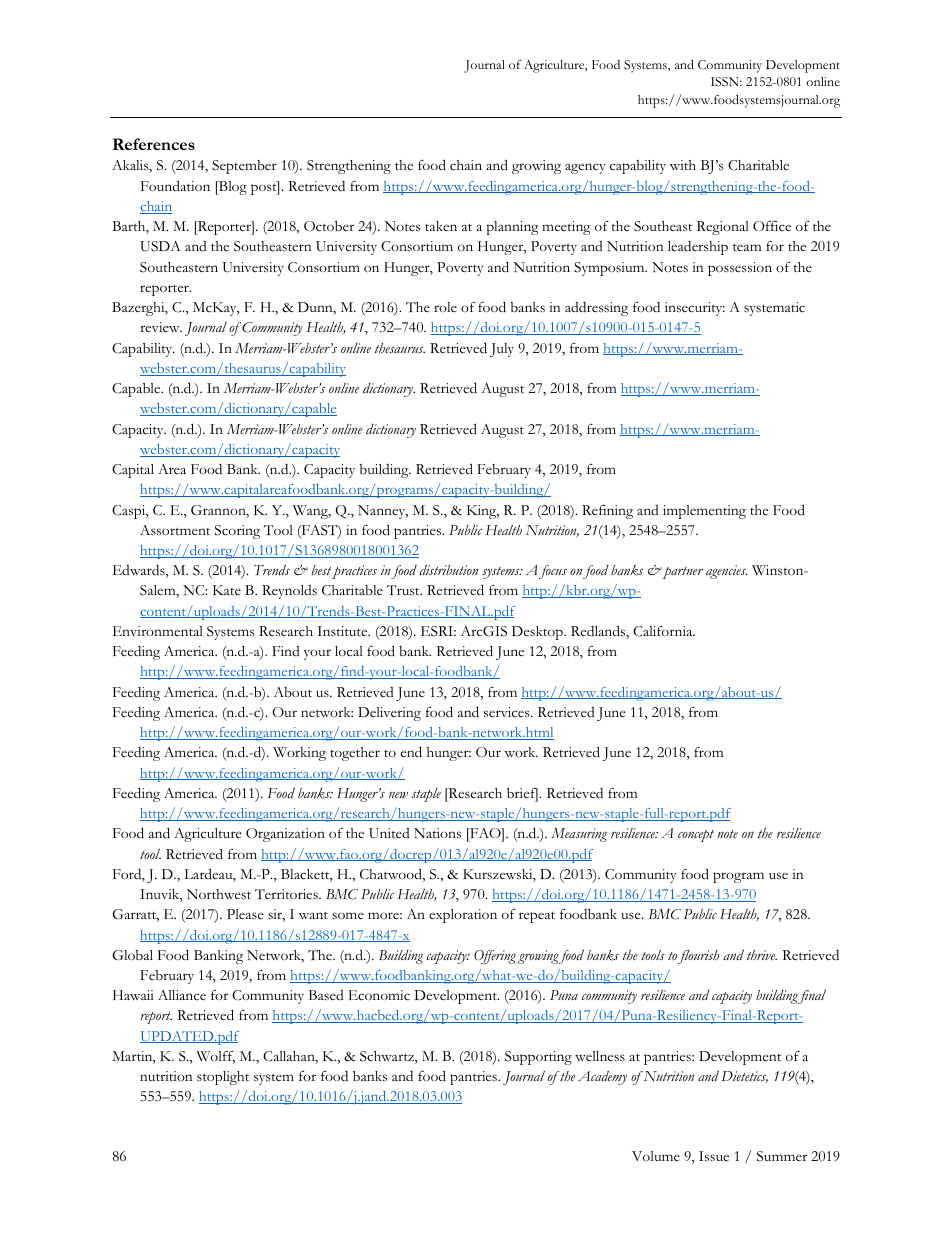 The image size is (952, 1233). What do you see at coordinates (714, 1156) in the image?
I see `Issue` at bounding box center [714, 1156].
